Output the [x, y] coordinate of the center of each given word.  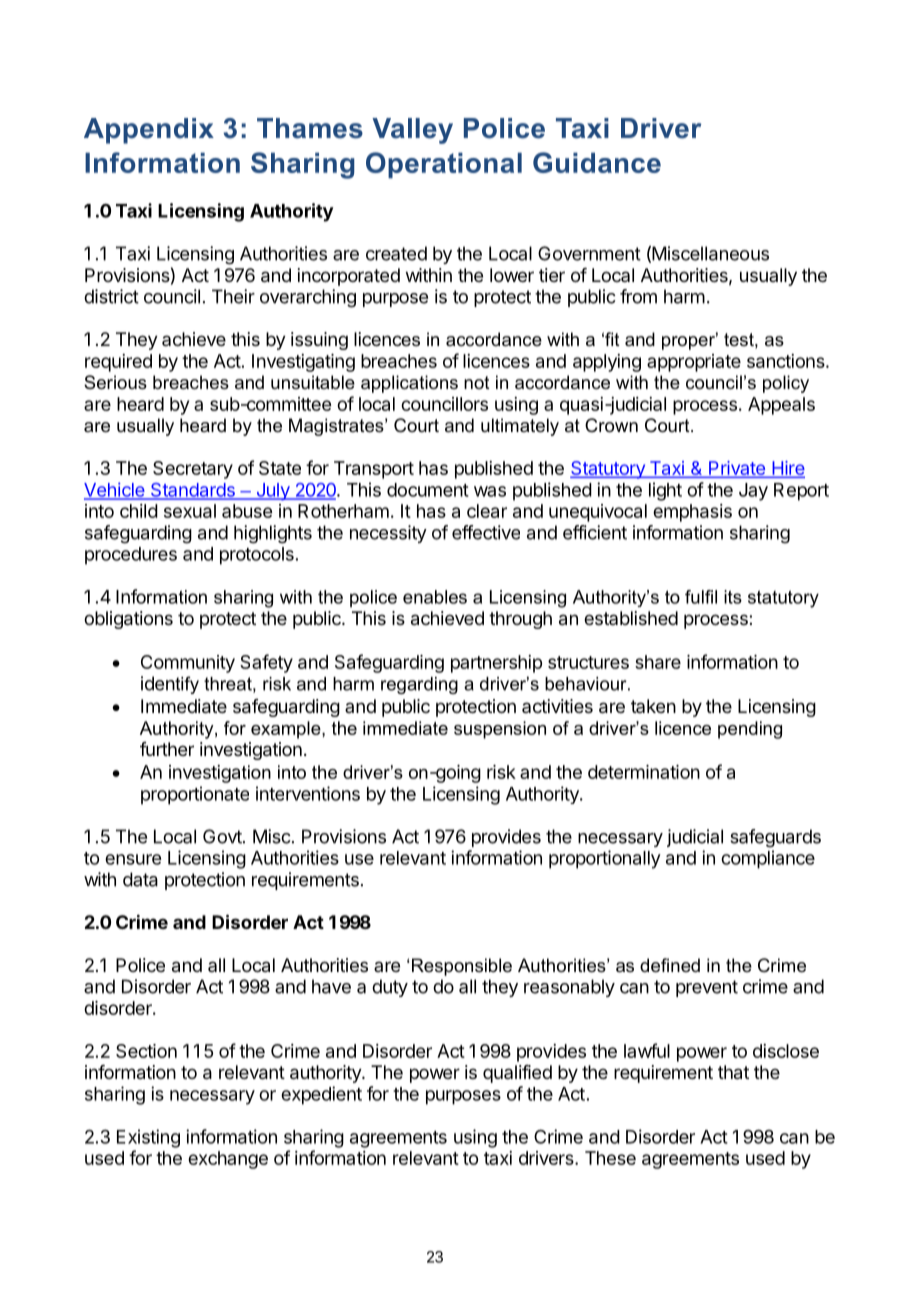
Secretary [193, 470]
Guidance [597, 162]
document [428, 490]
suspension [500, 730]
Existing [148, 1138]
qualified [517, 1074]
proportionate [195, 795]
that [733, 1072]
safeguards [775, 838]
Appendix [149, 131]
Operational [444, 165]
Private [737, 469]
